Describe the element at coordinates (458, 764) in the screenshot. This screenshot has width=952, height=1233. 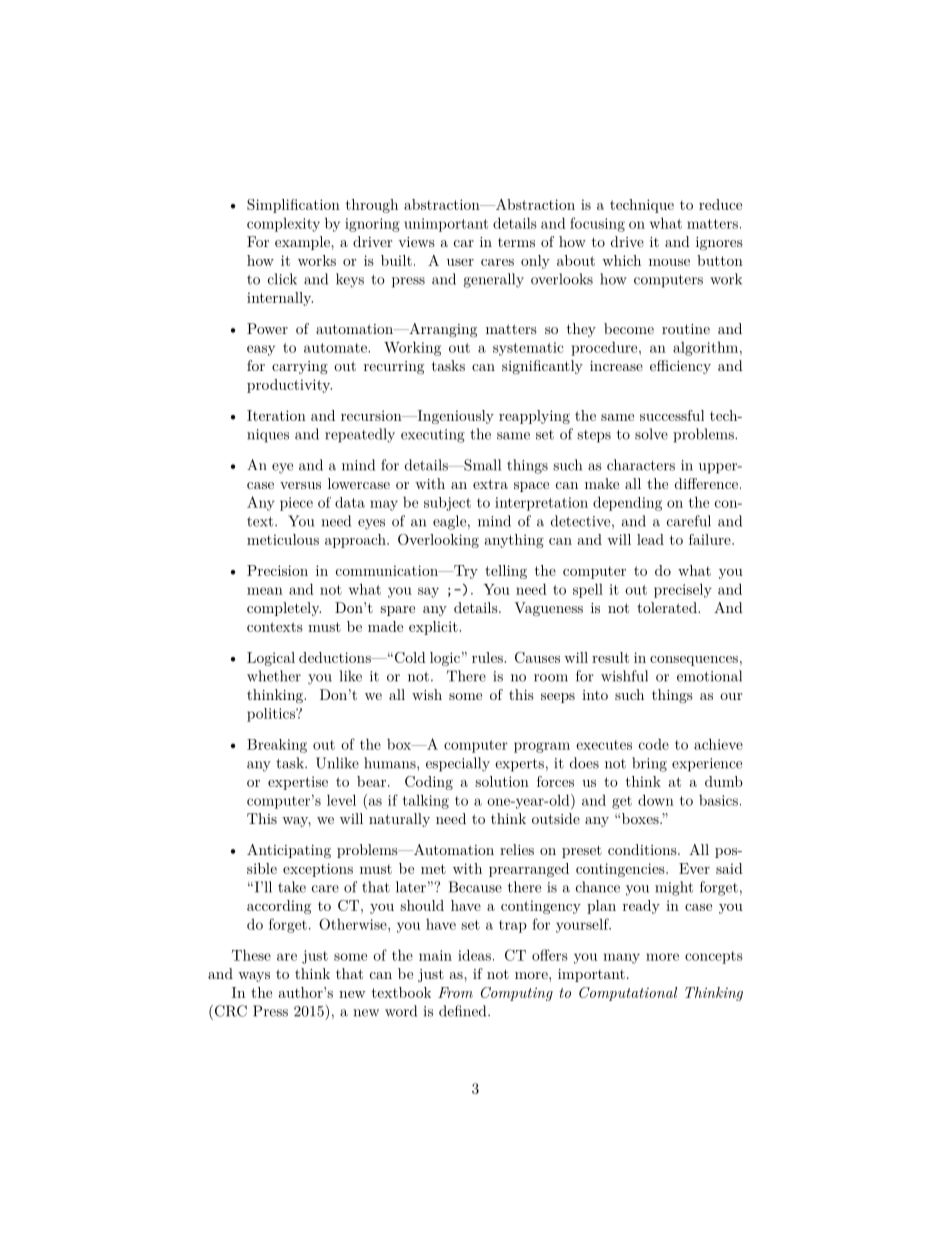
I see `especially` at that location.
